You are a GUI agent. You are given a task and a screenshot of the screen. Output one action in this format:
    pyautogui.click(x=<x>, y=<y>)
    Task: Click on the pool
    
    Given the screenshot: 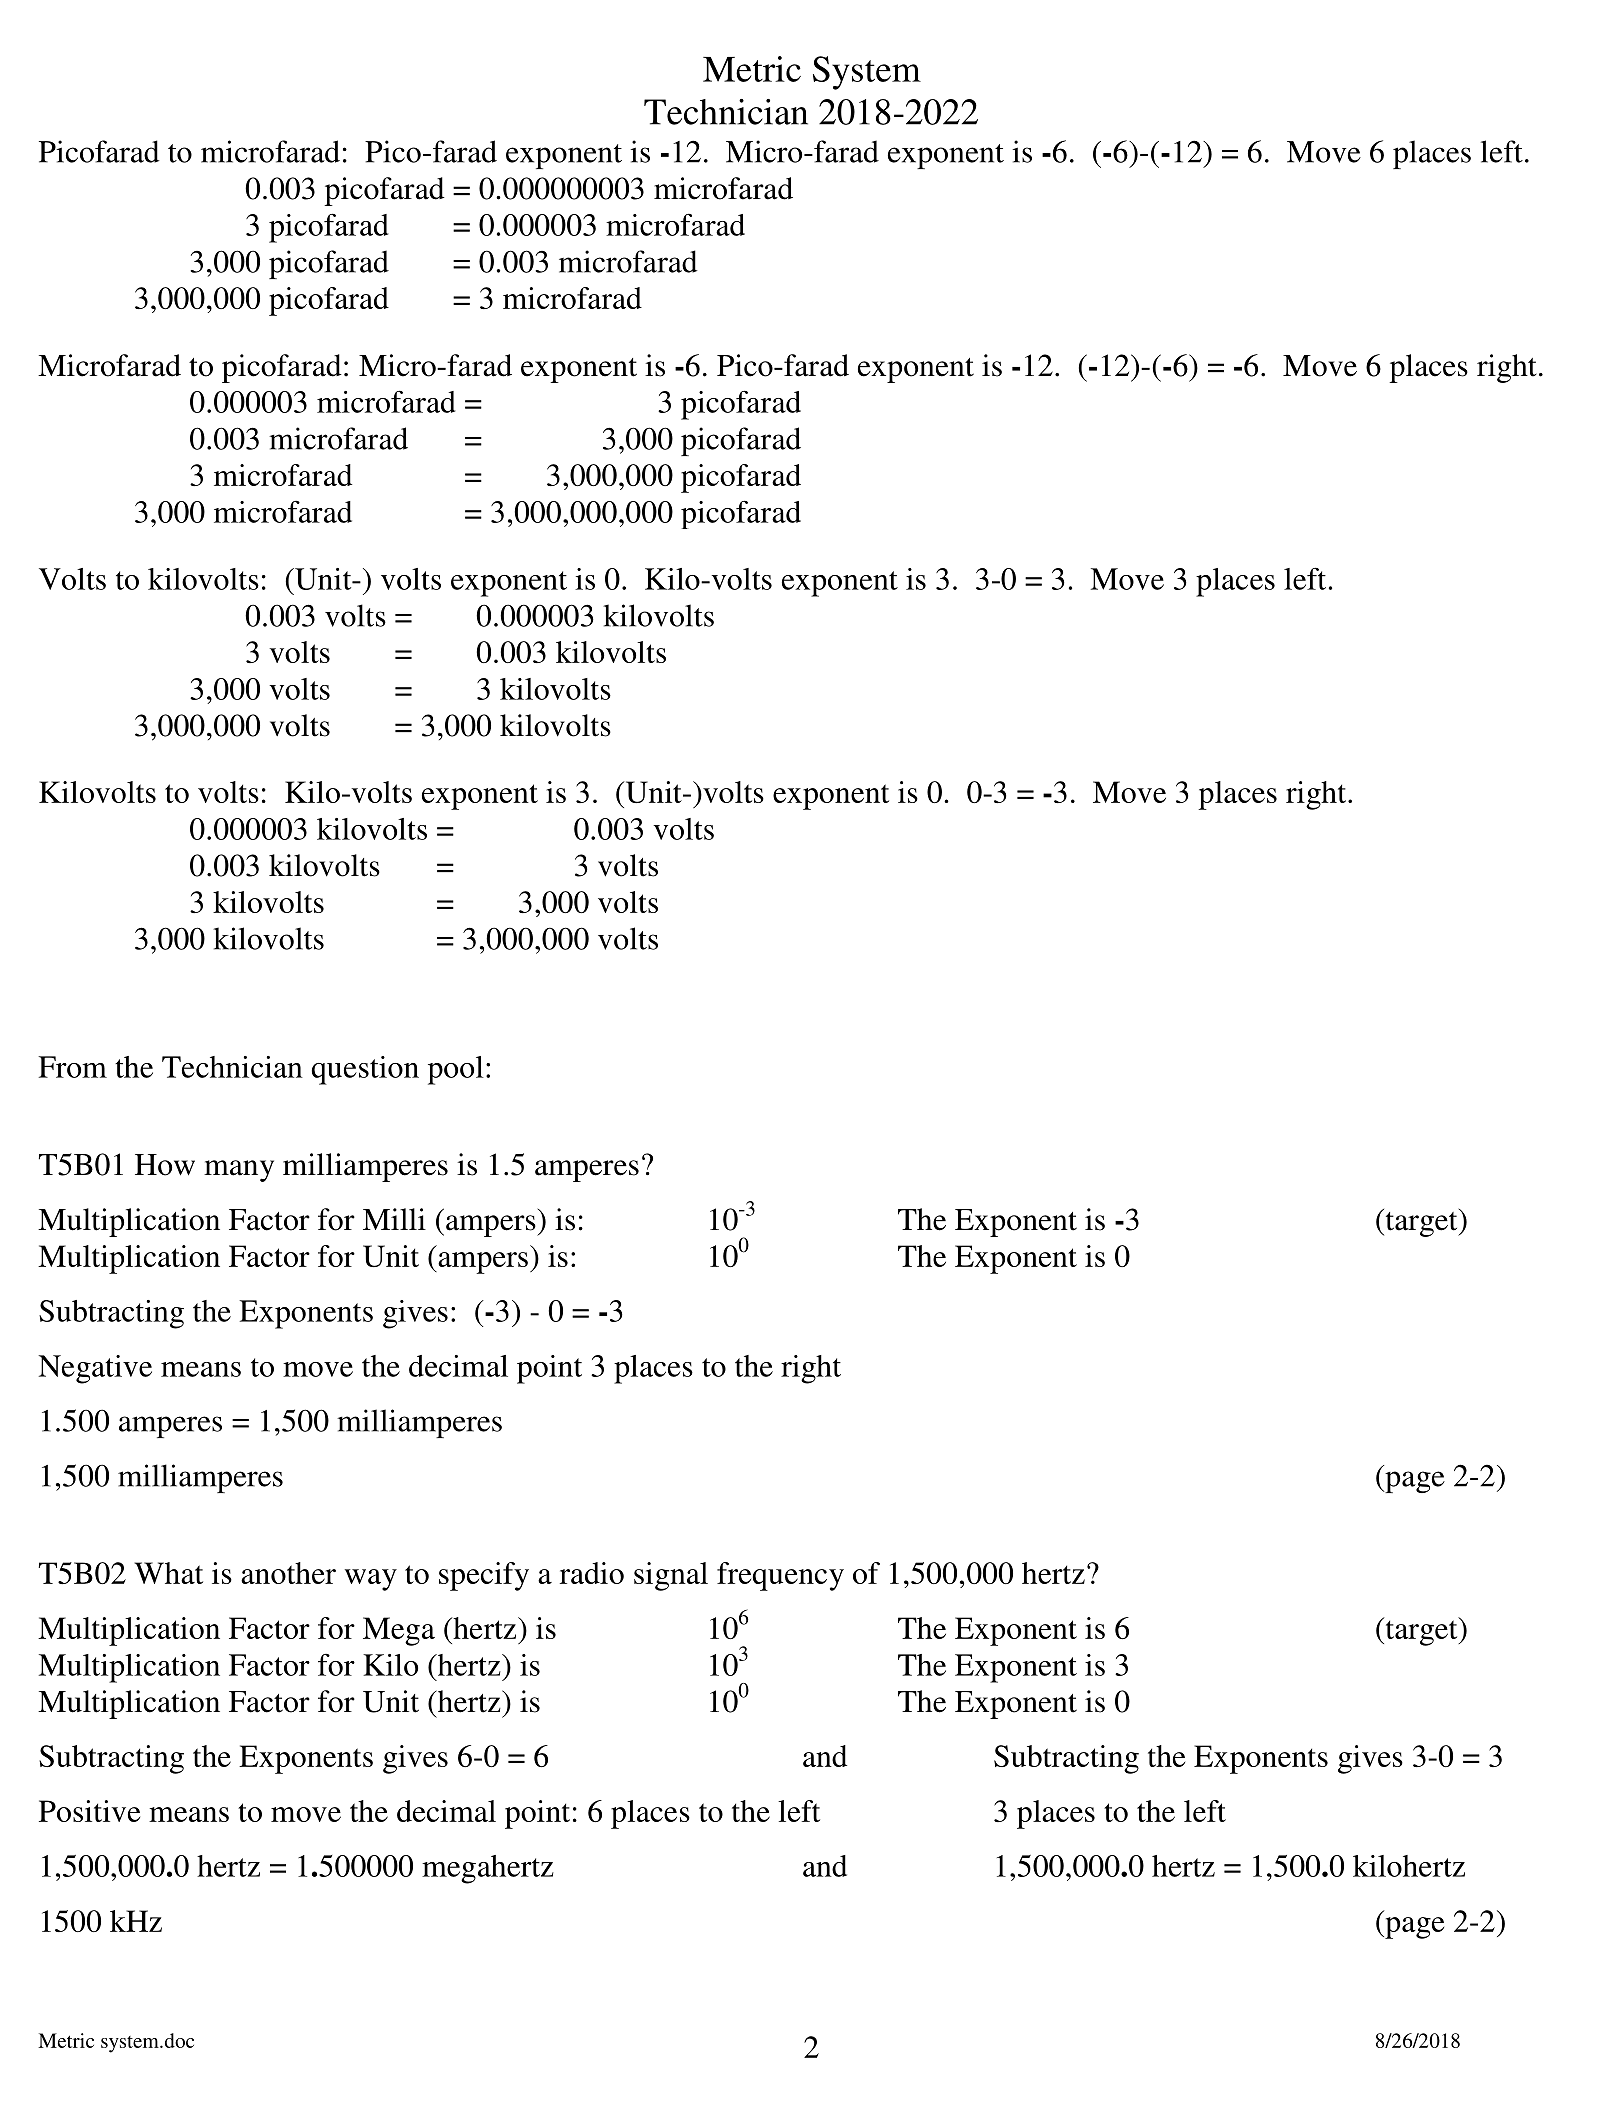 What is the action you would take?
    pyautogui.click(x=456, y=1070)
